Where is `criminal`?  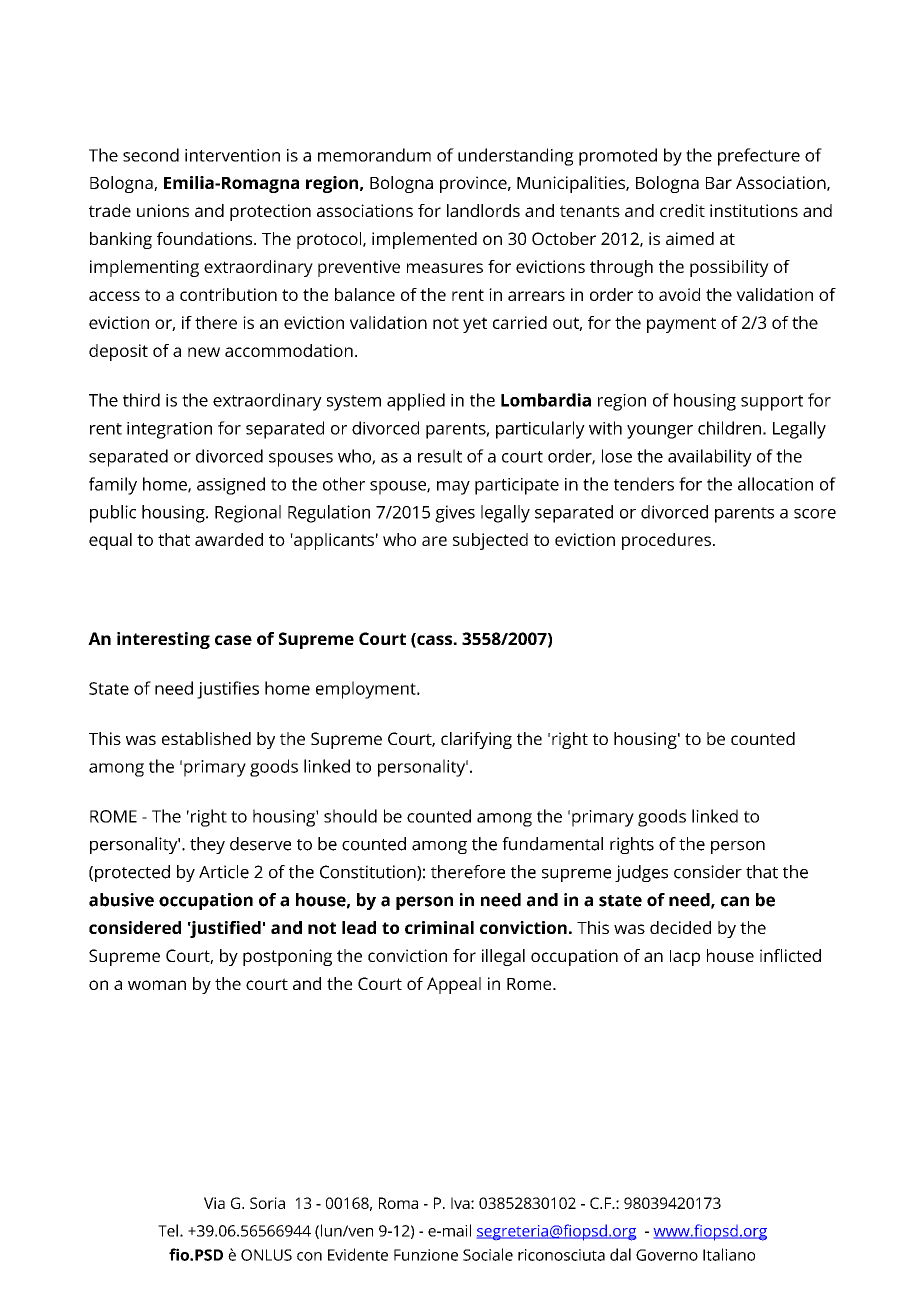 criminal is located at coordinates (439, 927).
